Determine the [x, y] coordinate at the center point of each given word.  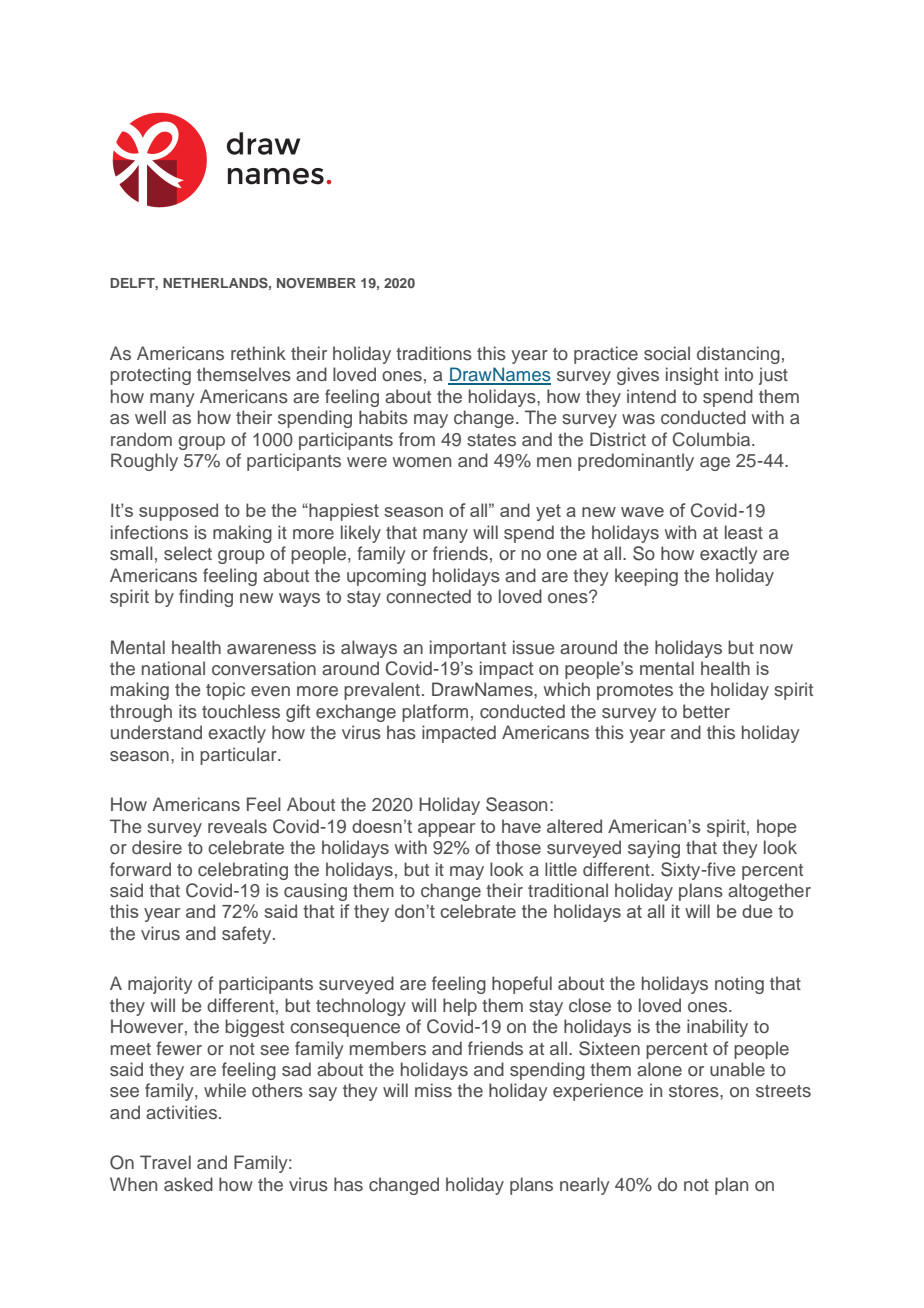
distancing [738, 355]
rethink [258, 353]
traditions [434, 353]
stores [695, 1091]
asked [188, 1184]
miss [433, 1090]
